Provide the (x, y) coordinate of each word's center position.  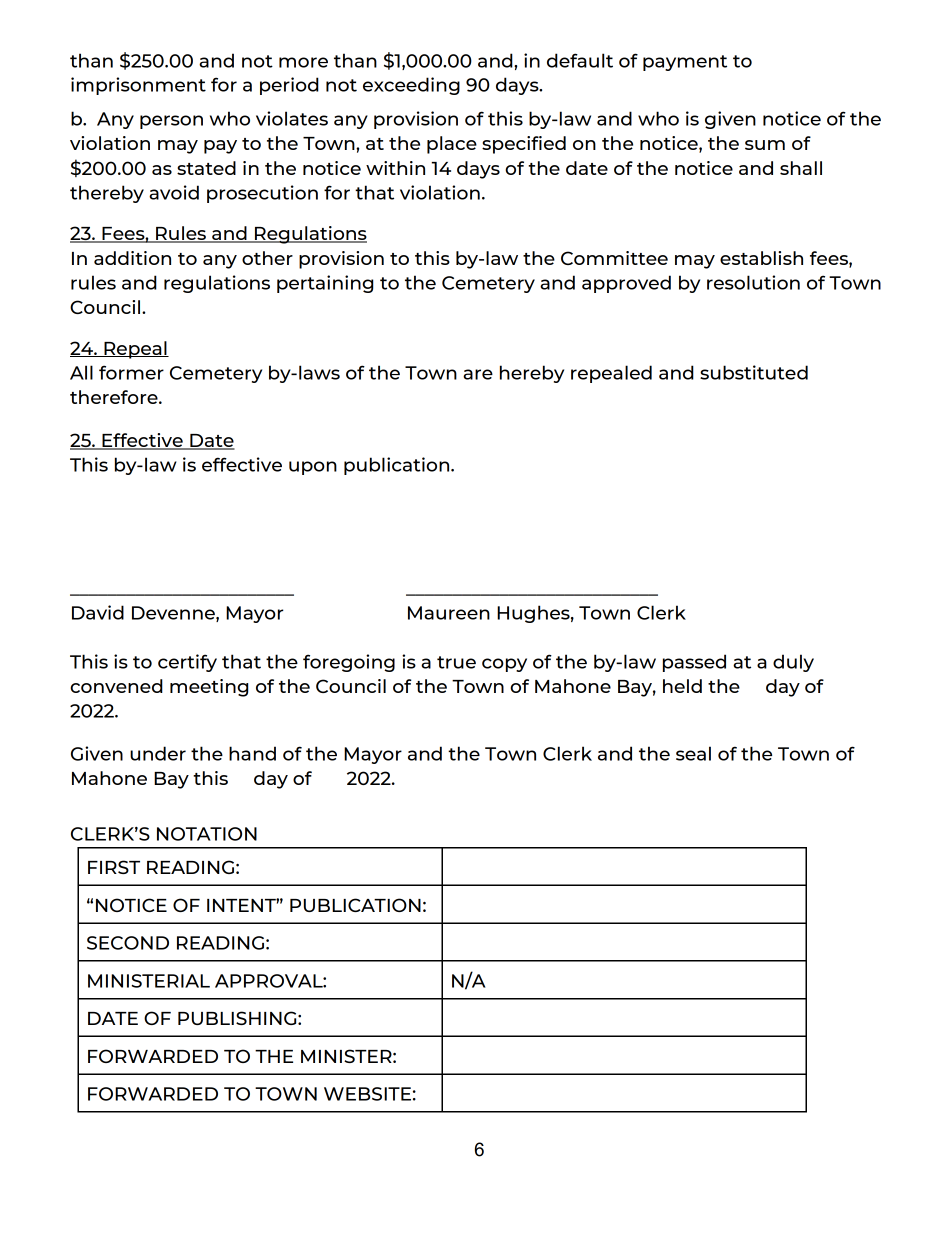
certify (187, 663)
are (478, 374)
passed (694, 663)
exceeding (411, 86)
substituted (754, 372)
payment (685, 63)
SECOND (128, 943)
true (456, 662)
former (131, 372)
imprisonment (138, 86)
